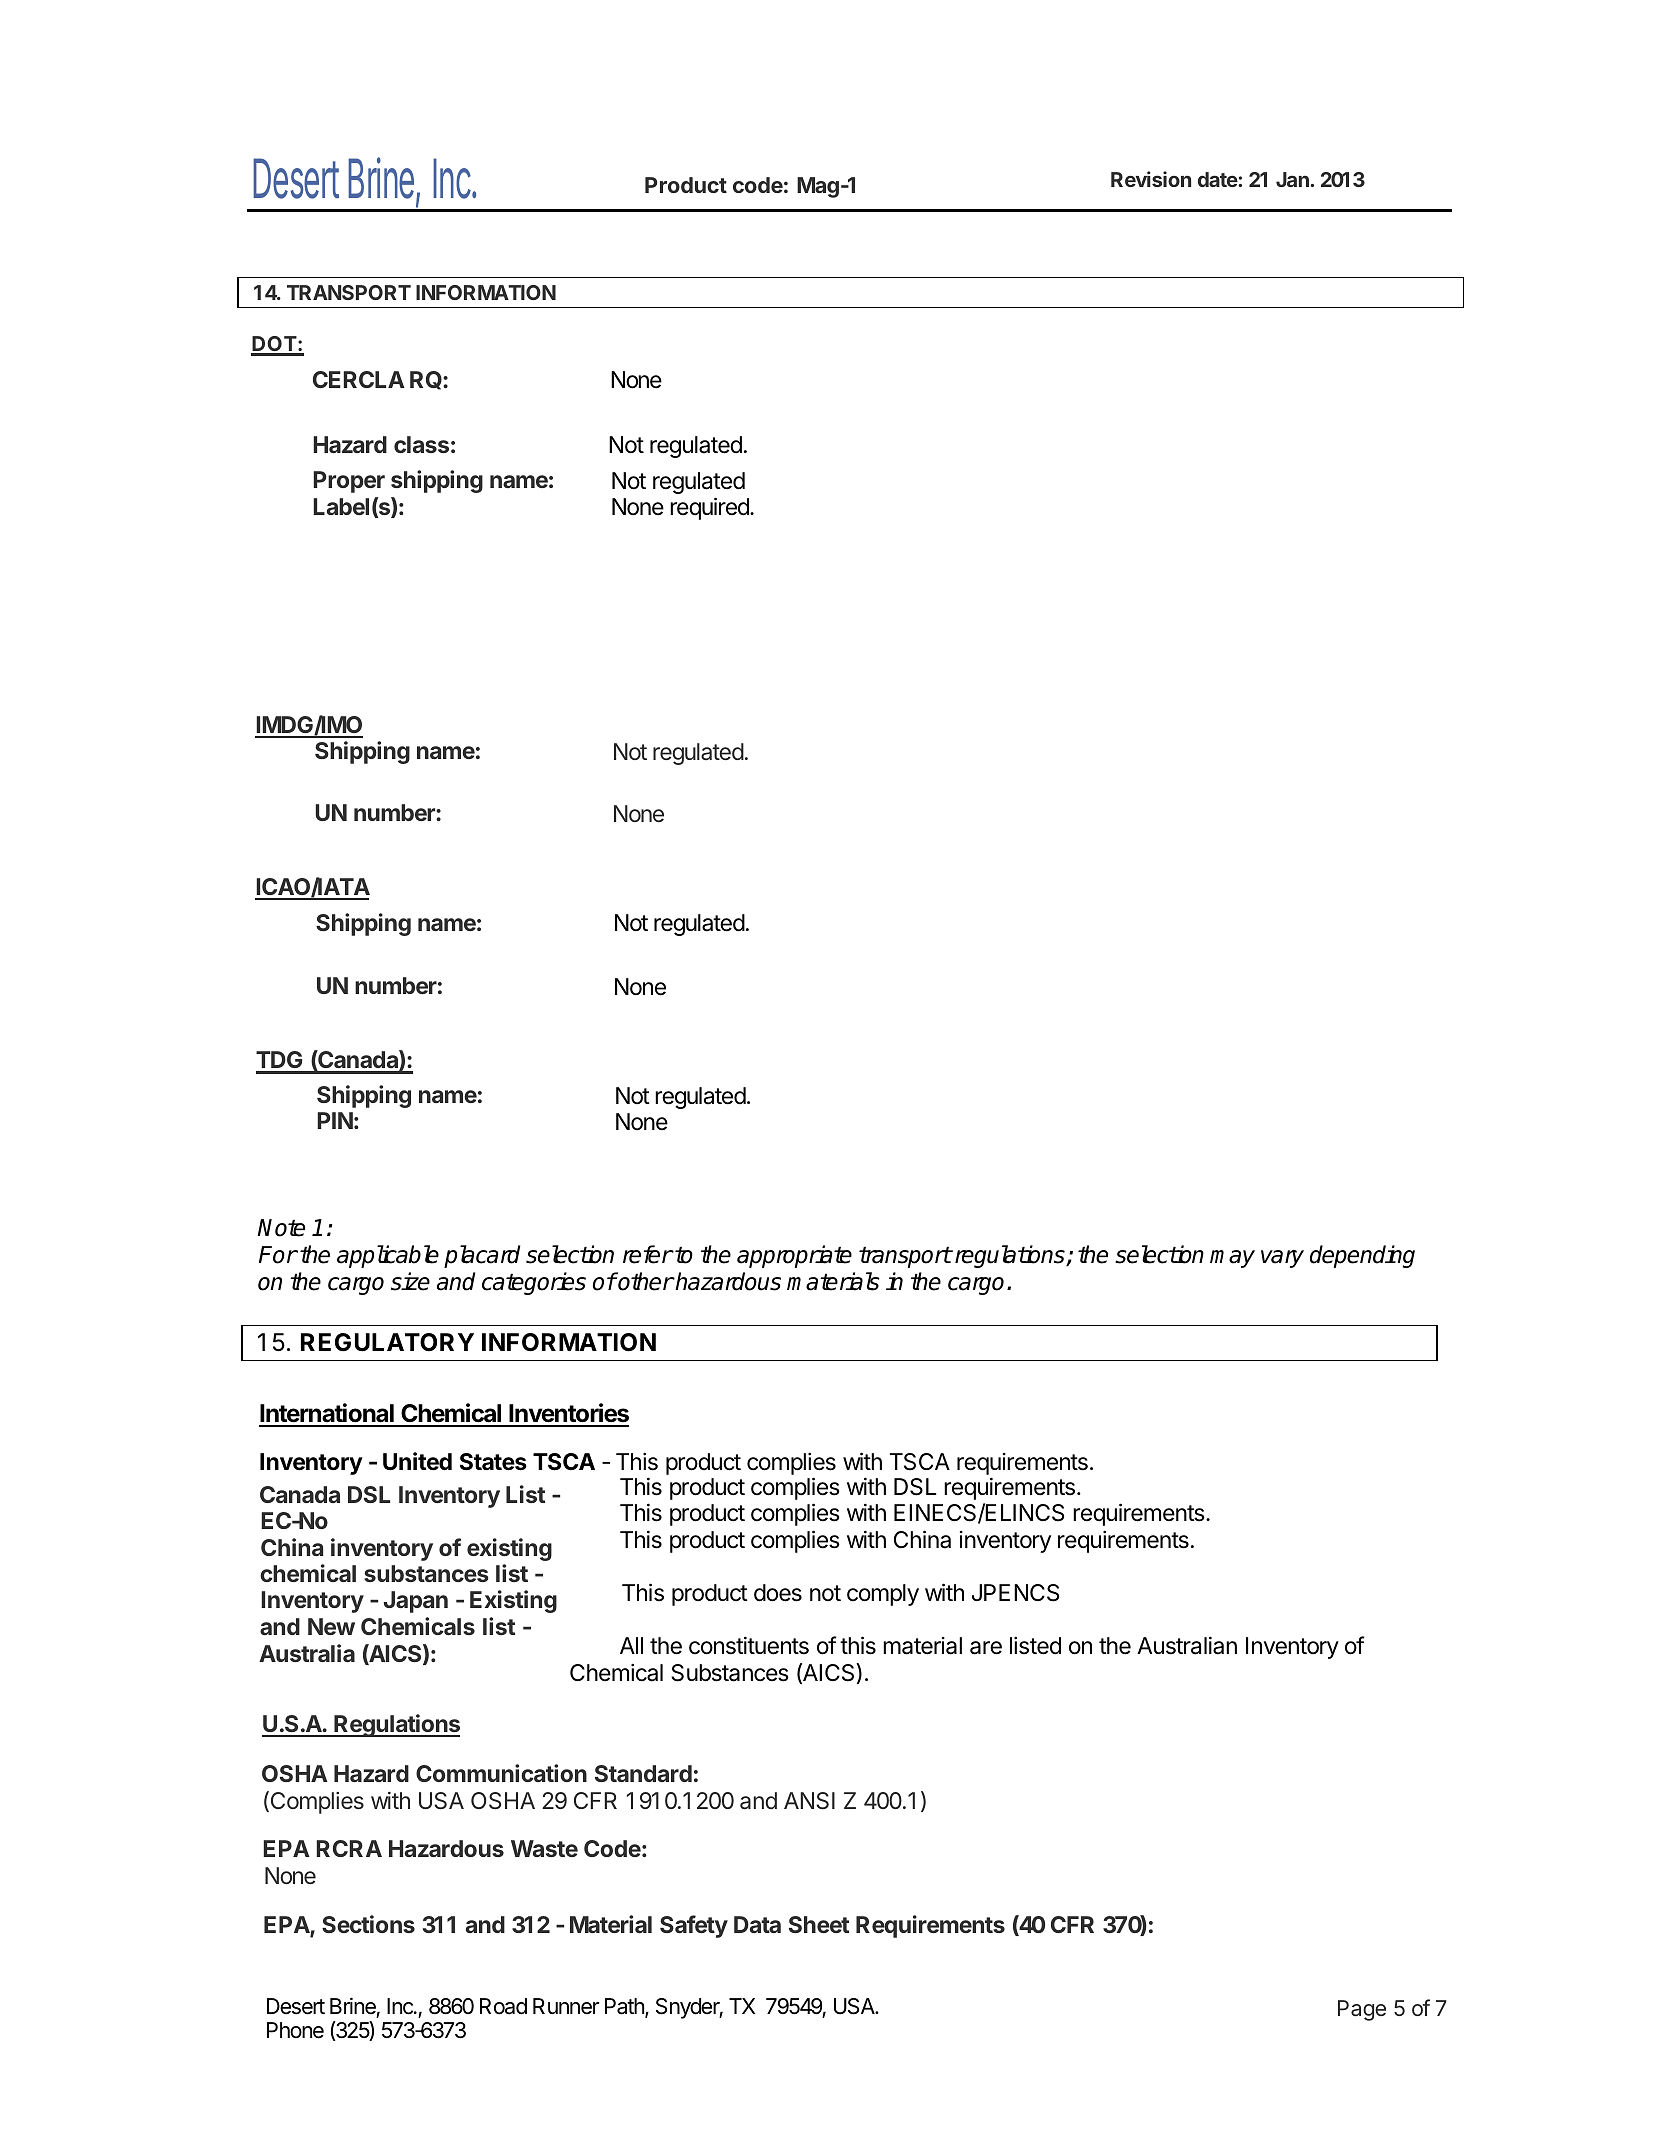 The image size is (1656, 2143). What do you see at coordinates (387, 1342) in the image?
I see `REGULATORY` at bounding box center [387, 1342].
